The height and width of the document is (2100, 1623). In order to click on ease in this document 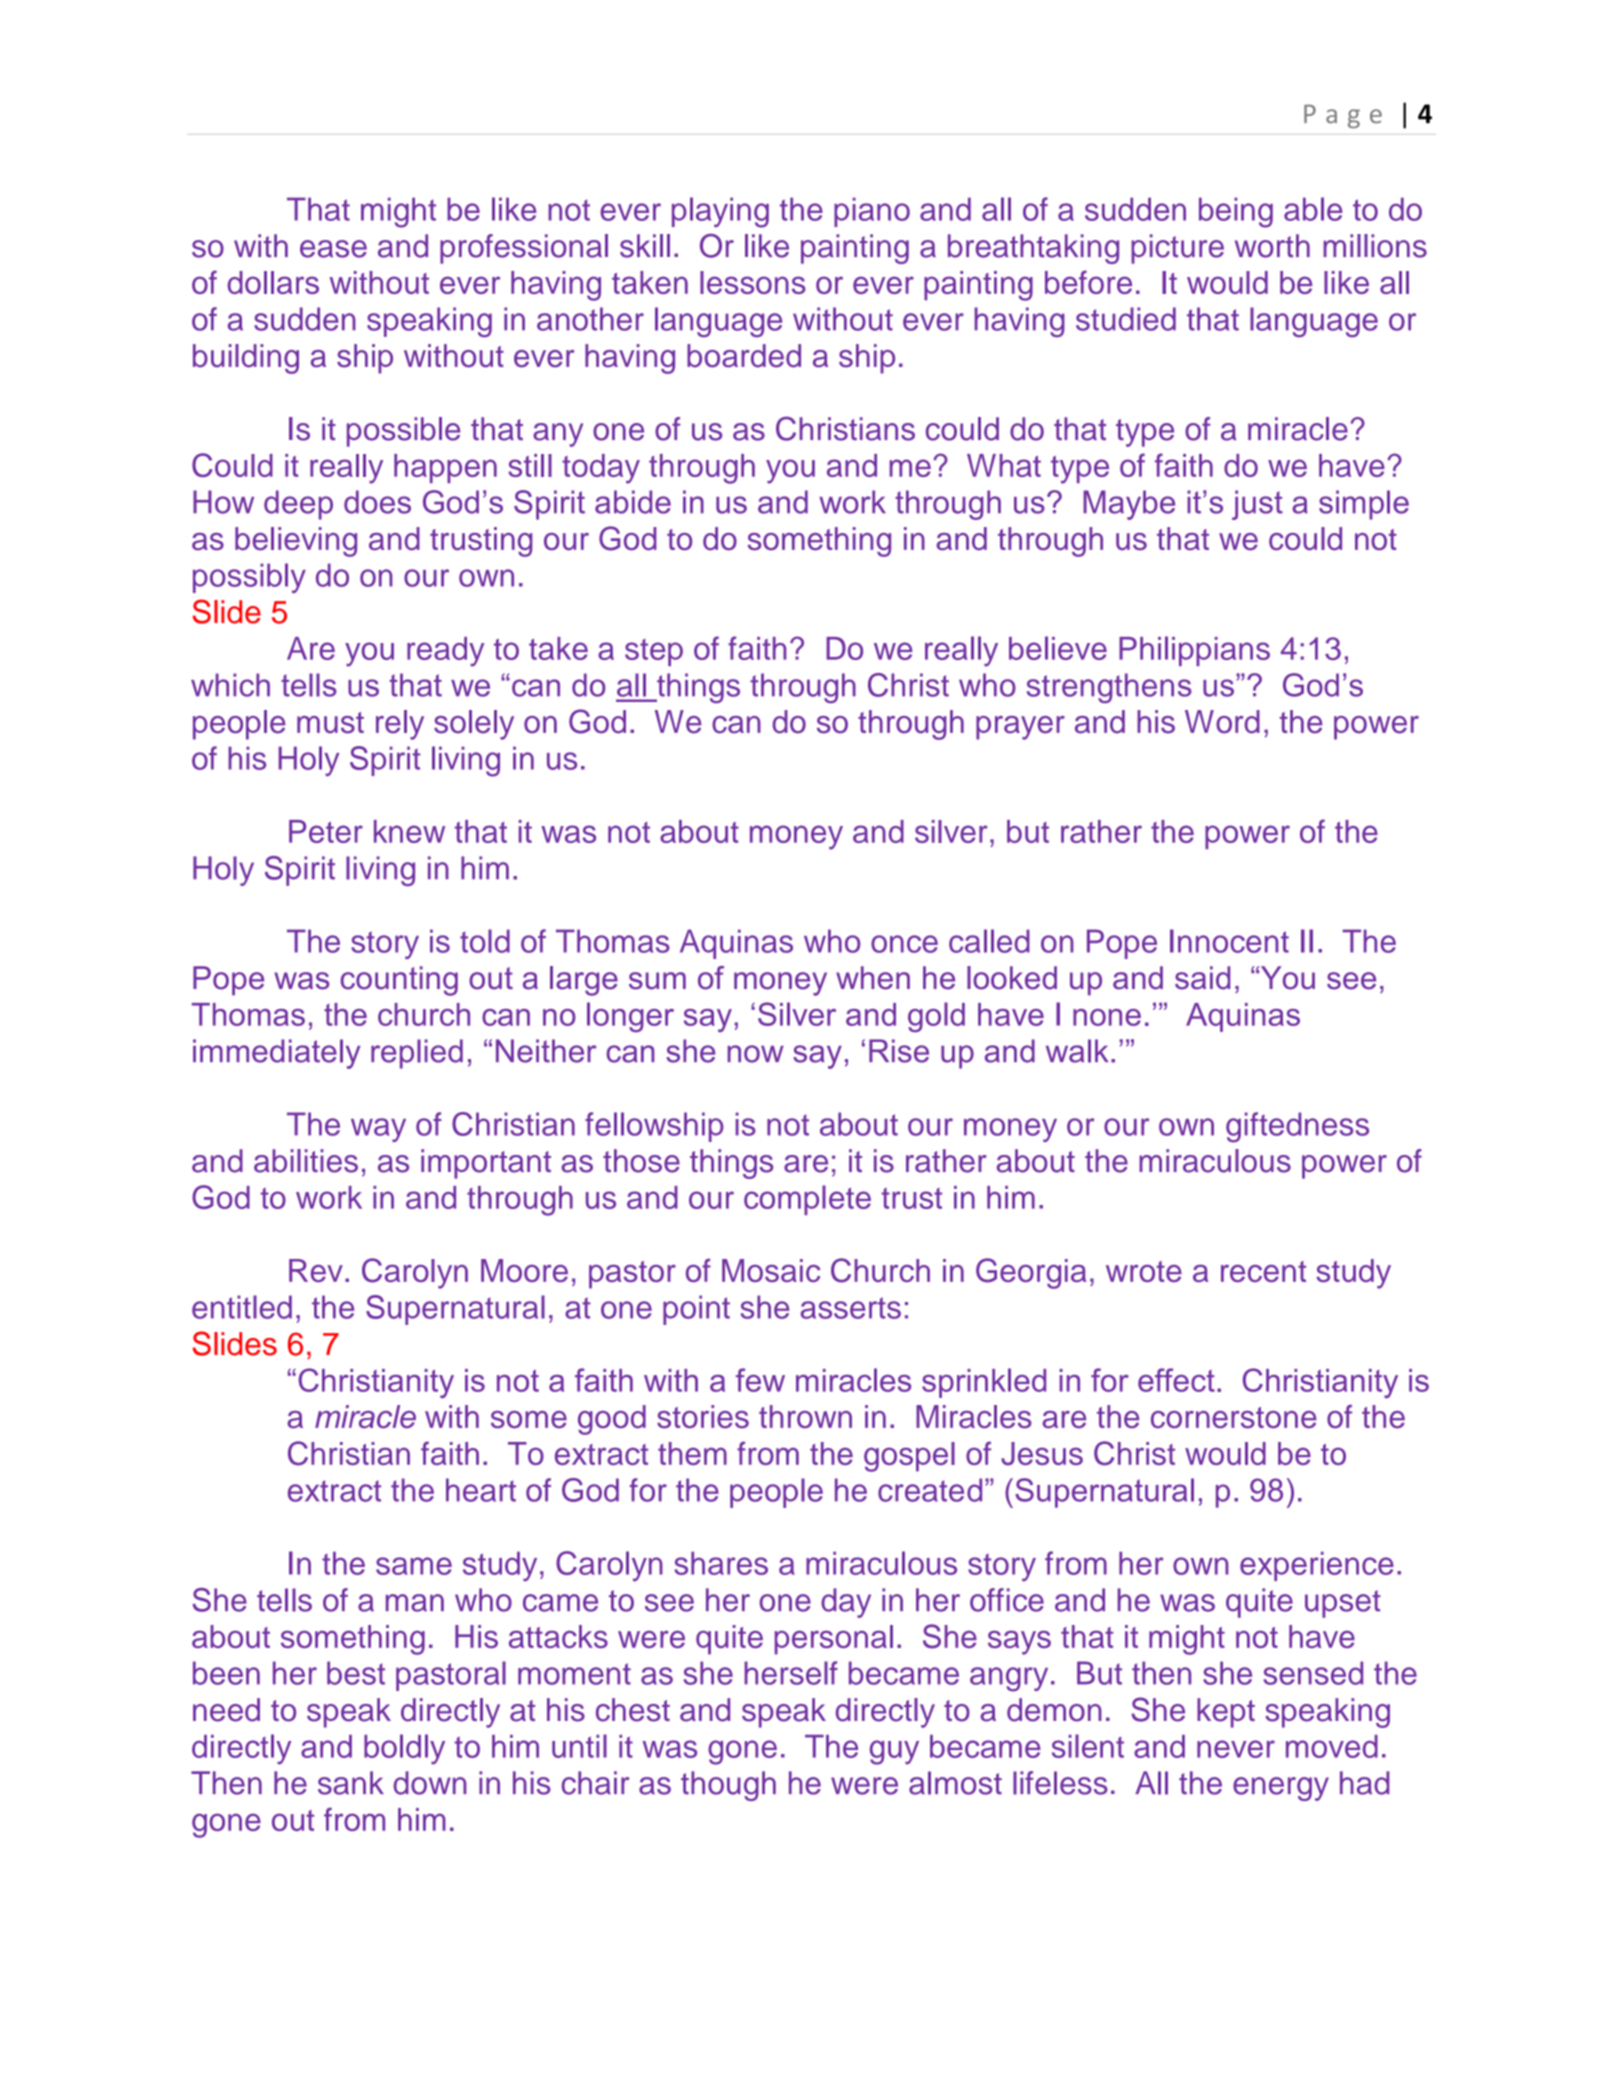, I will do `click(333, 249)`.
